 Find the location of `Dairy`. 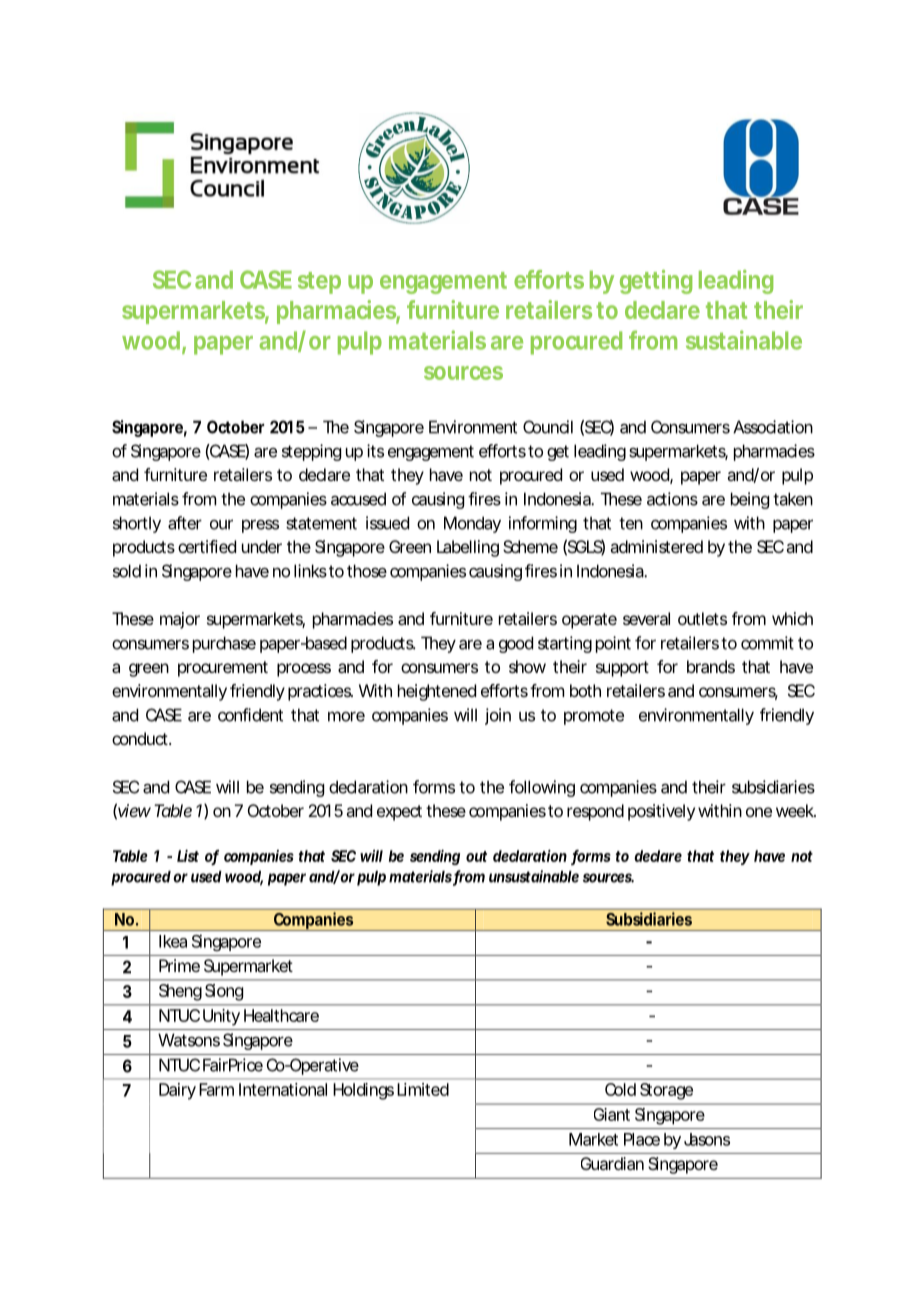

Dairy is located at coordinates (177, 1091).
